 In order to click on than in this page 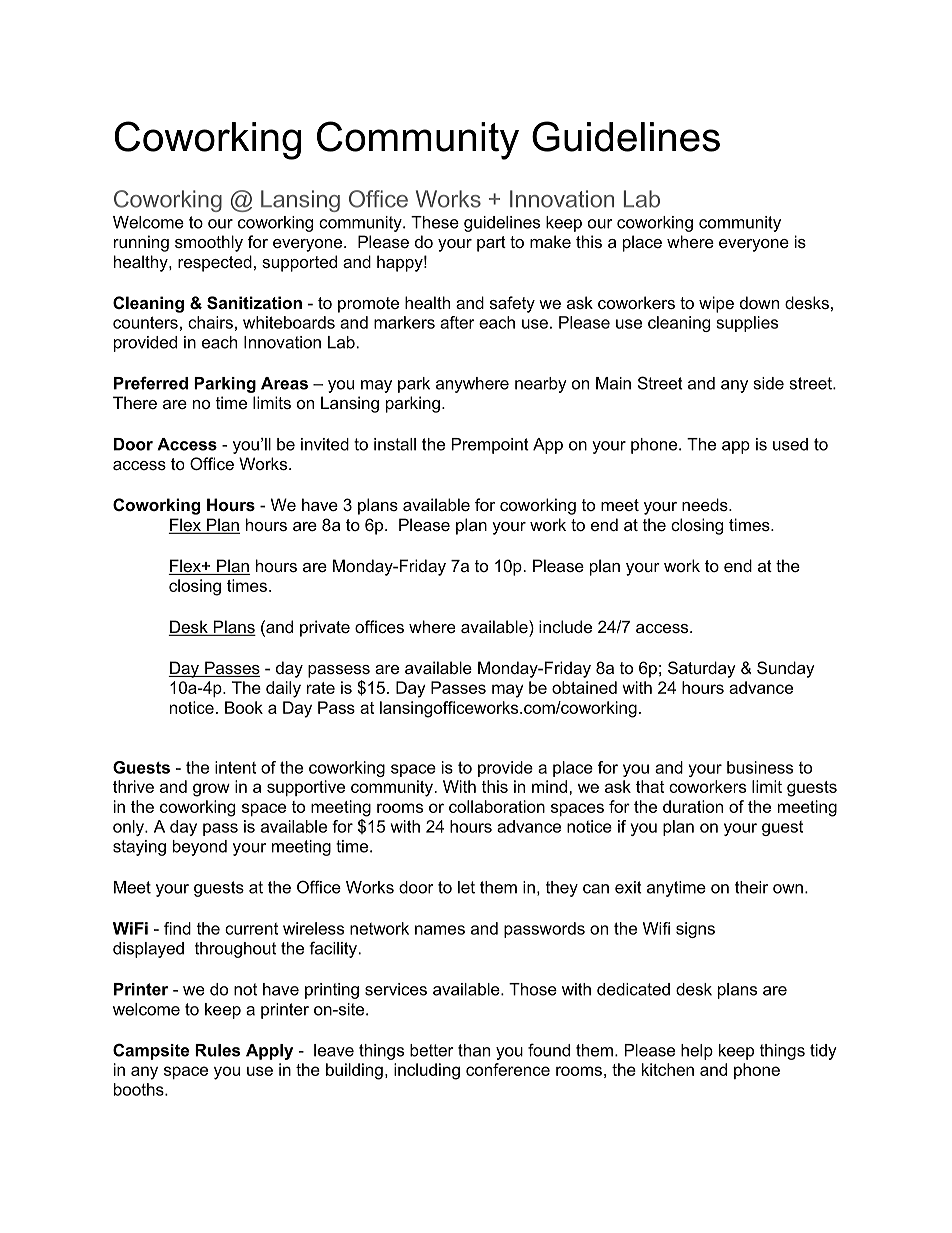, I will do `click(474, 1050)`.
